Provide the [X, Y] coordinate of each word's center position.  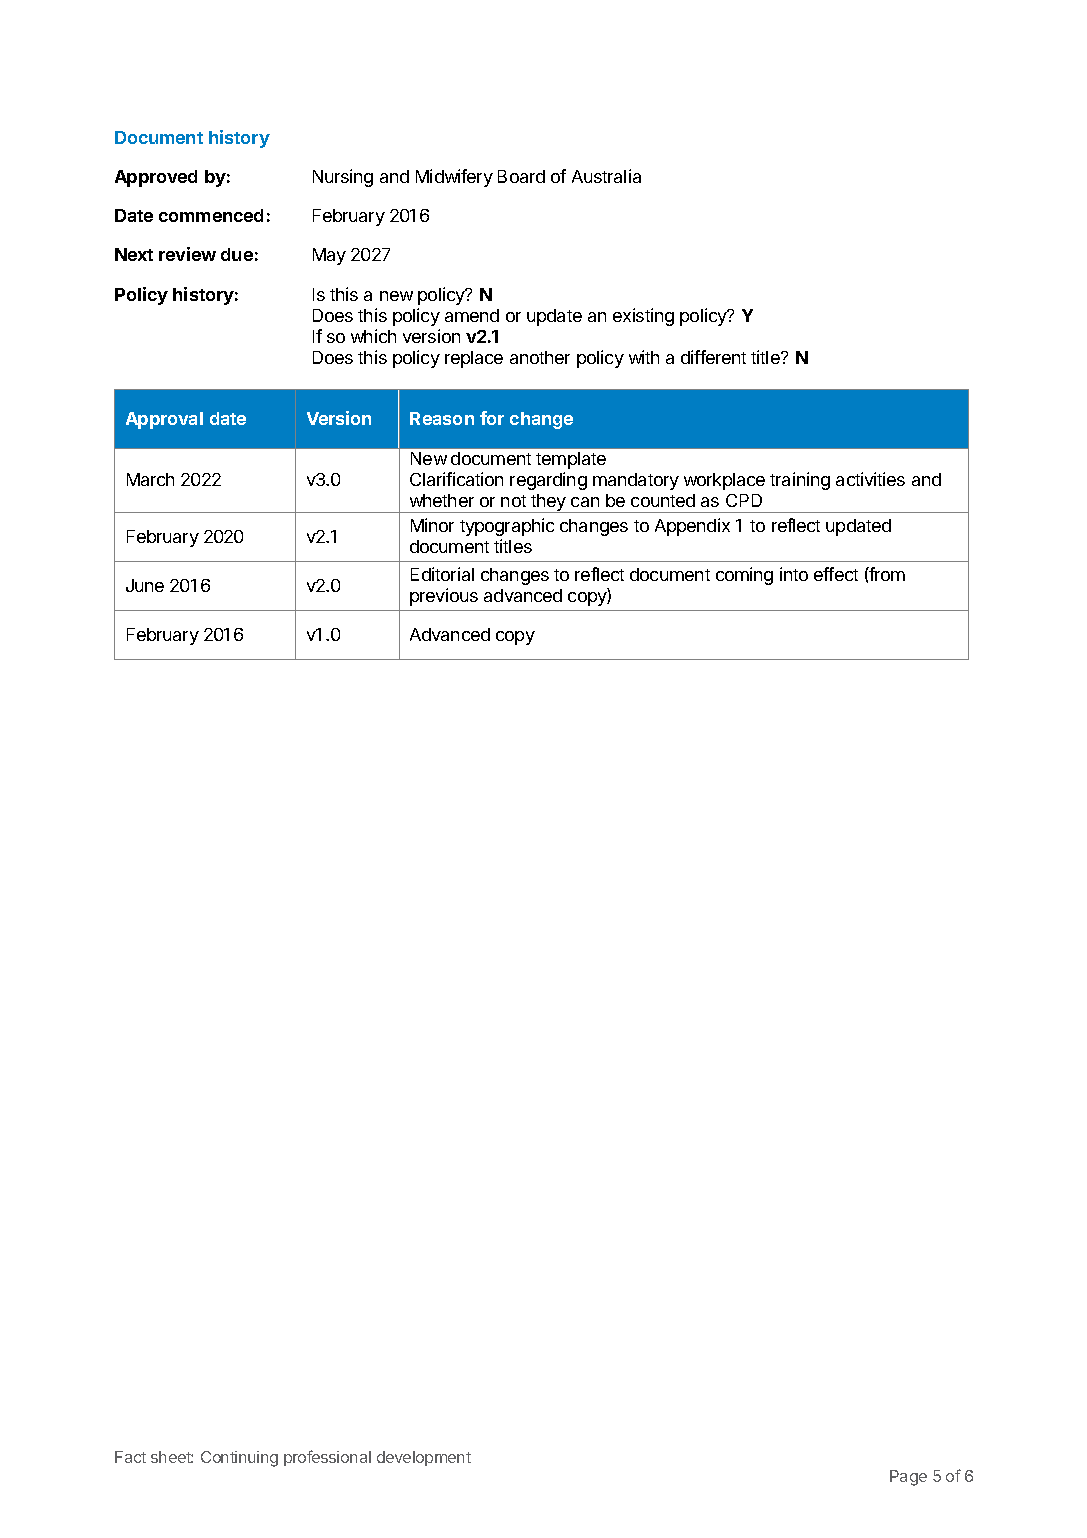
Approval [164, 420]
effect [836, 574]
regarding [548, 481]
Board [521, 176]
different [713, 357]
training [800, 481]
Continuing [239, 1459]
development [424, 1458]
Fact [130, 1457]
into [794, 574]
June [145, 585]
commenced [211, 215]
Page [908, 1478]
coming [744, 576]
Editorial [442, 574]
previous [444, 597]
